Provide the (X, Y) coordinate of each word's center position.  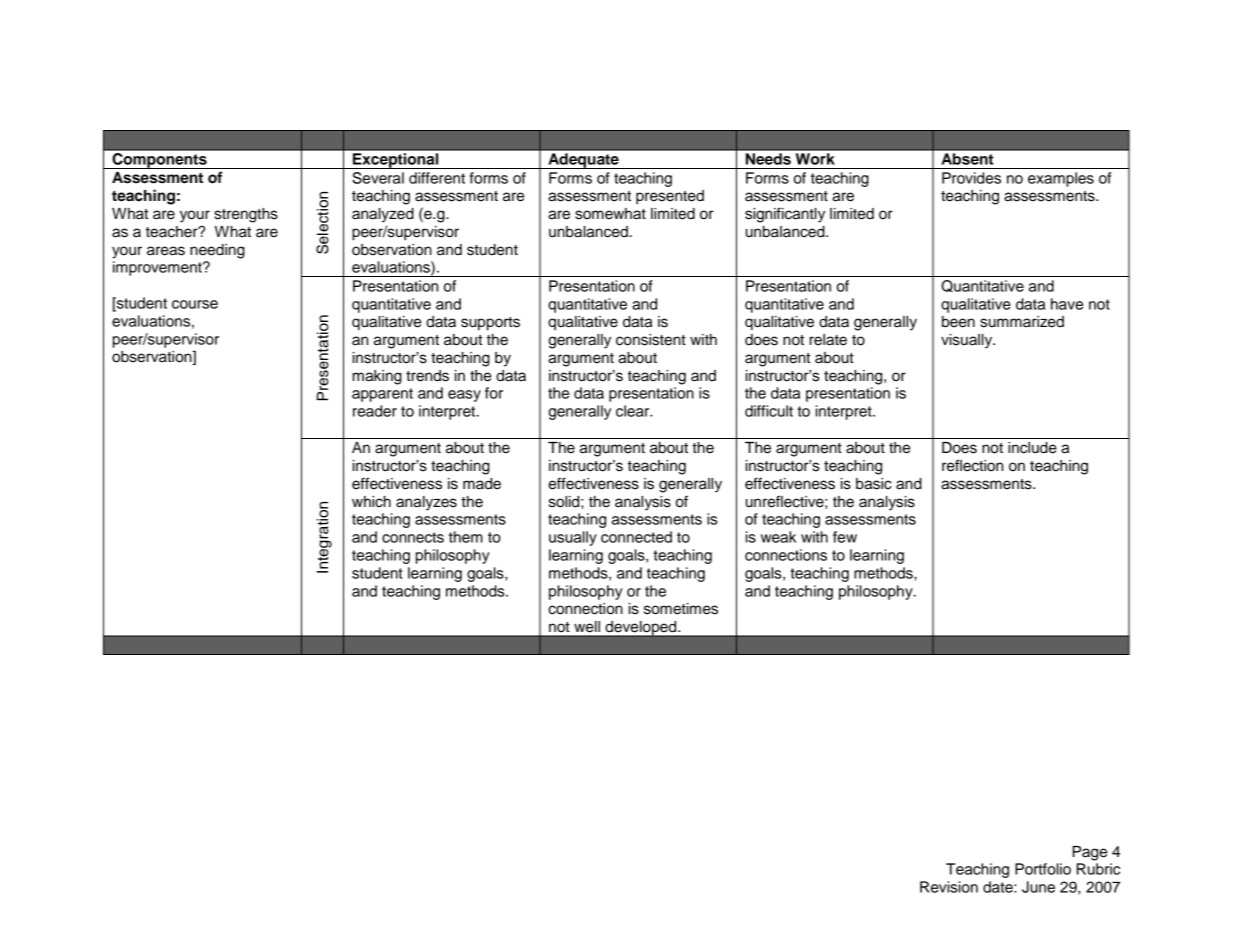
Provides (971, 178)
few (845, 537)
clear (634, 411)
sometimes (681, 609)
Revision (949, 887)
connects (413, 537)
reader (375, 411)
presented (670, 197)
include (1032, 448)
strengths (246, 215)
